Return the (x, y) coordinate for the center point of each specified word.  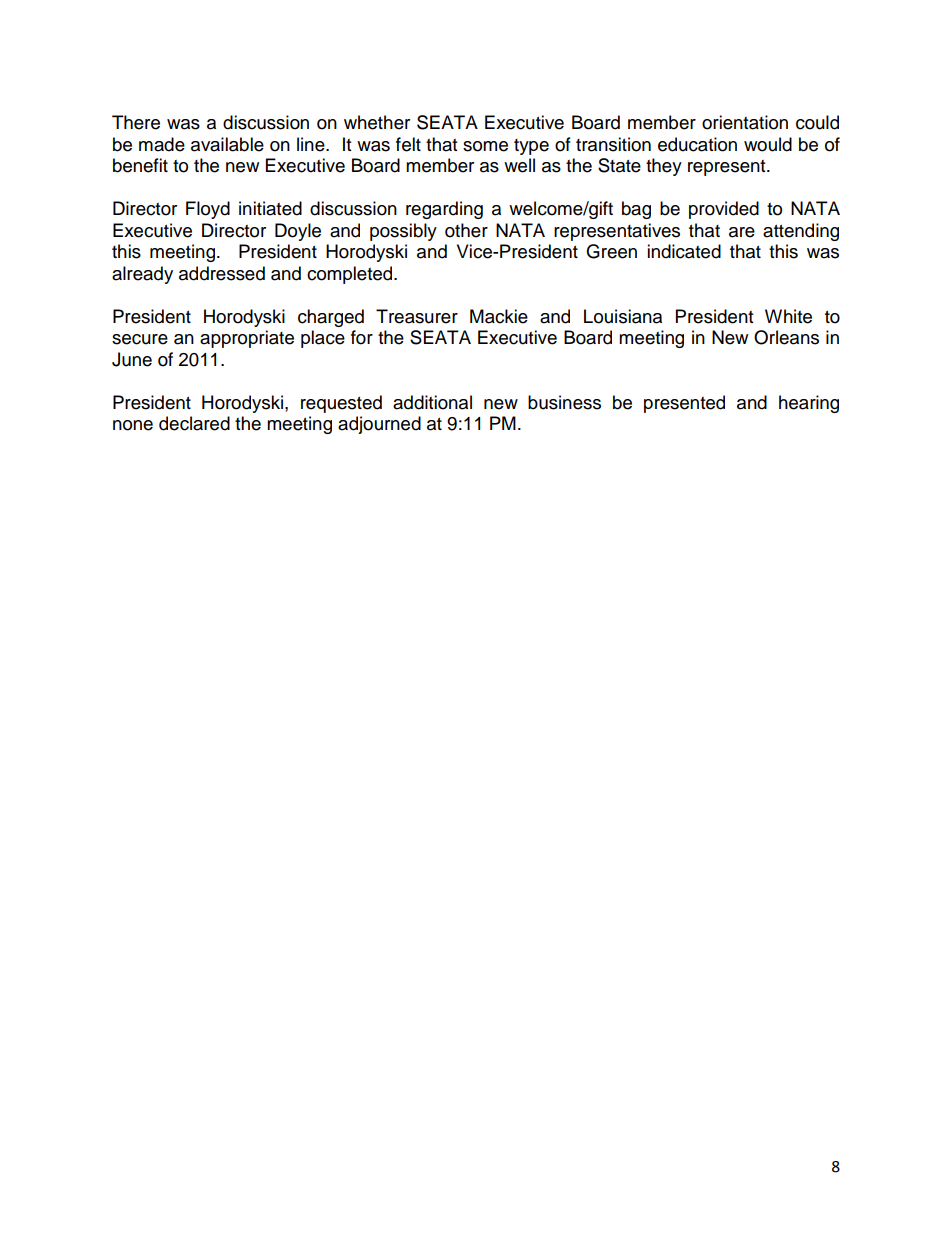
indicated (684, 251)
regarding (444, 210)
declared (194, 423)
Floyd (208, 210)
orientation (745, 122)
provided (724, 210)
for (362, 337)
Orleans (786, 337)
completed (351, 275)
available (227, 144)
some (485, 146)
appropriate (247, 339)
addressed (222, 273)
